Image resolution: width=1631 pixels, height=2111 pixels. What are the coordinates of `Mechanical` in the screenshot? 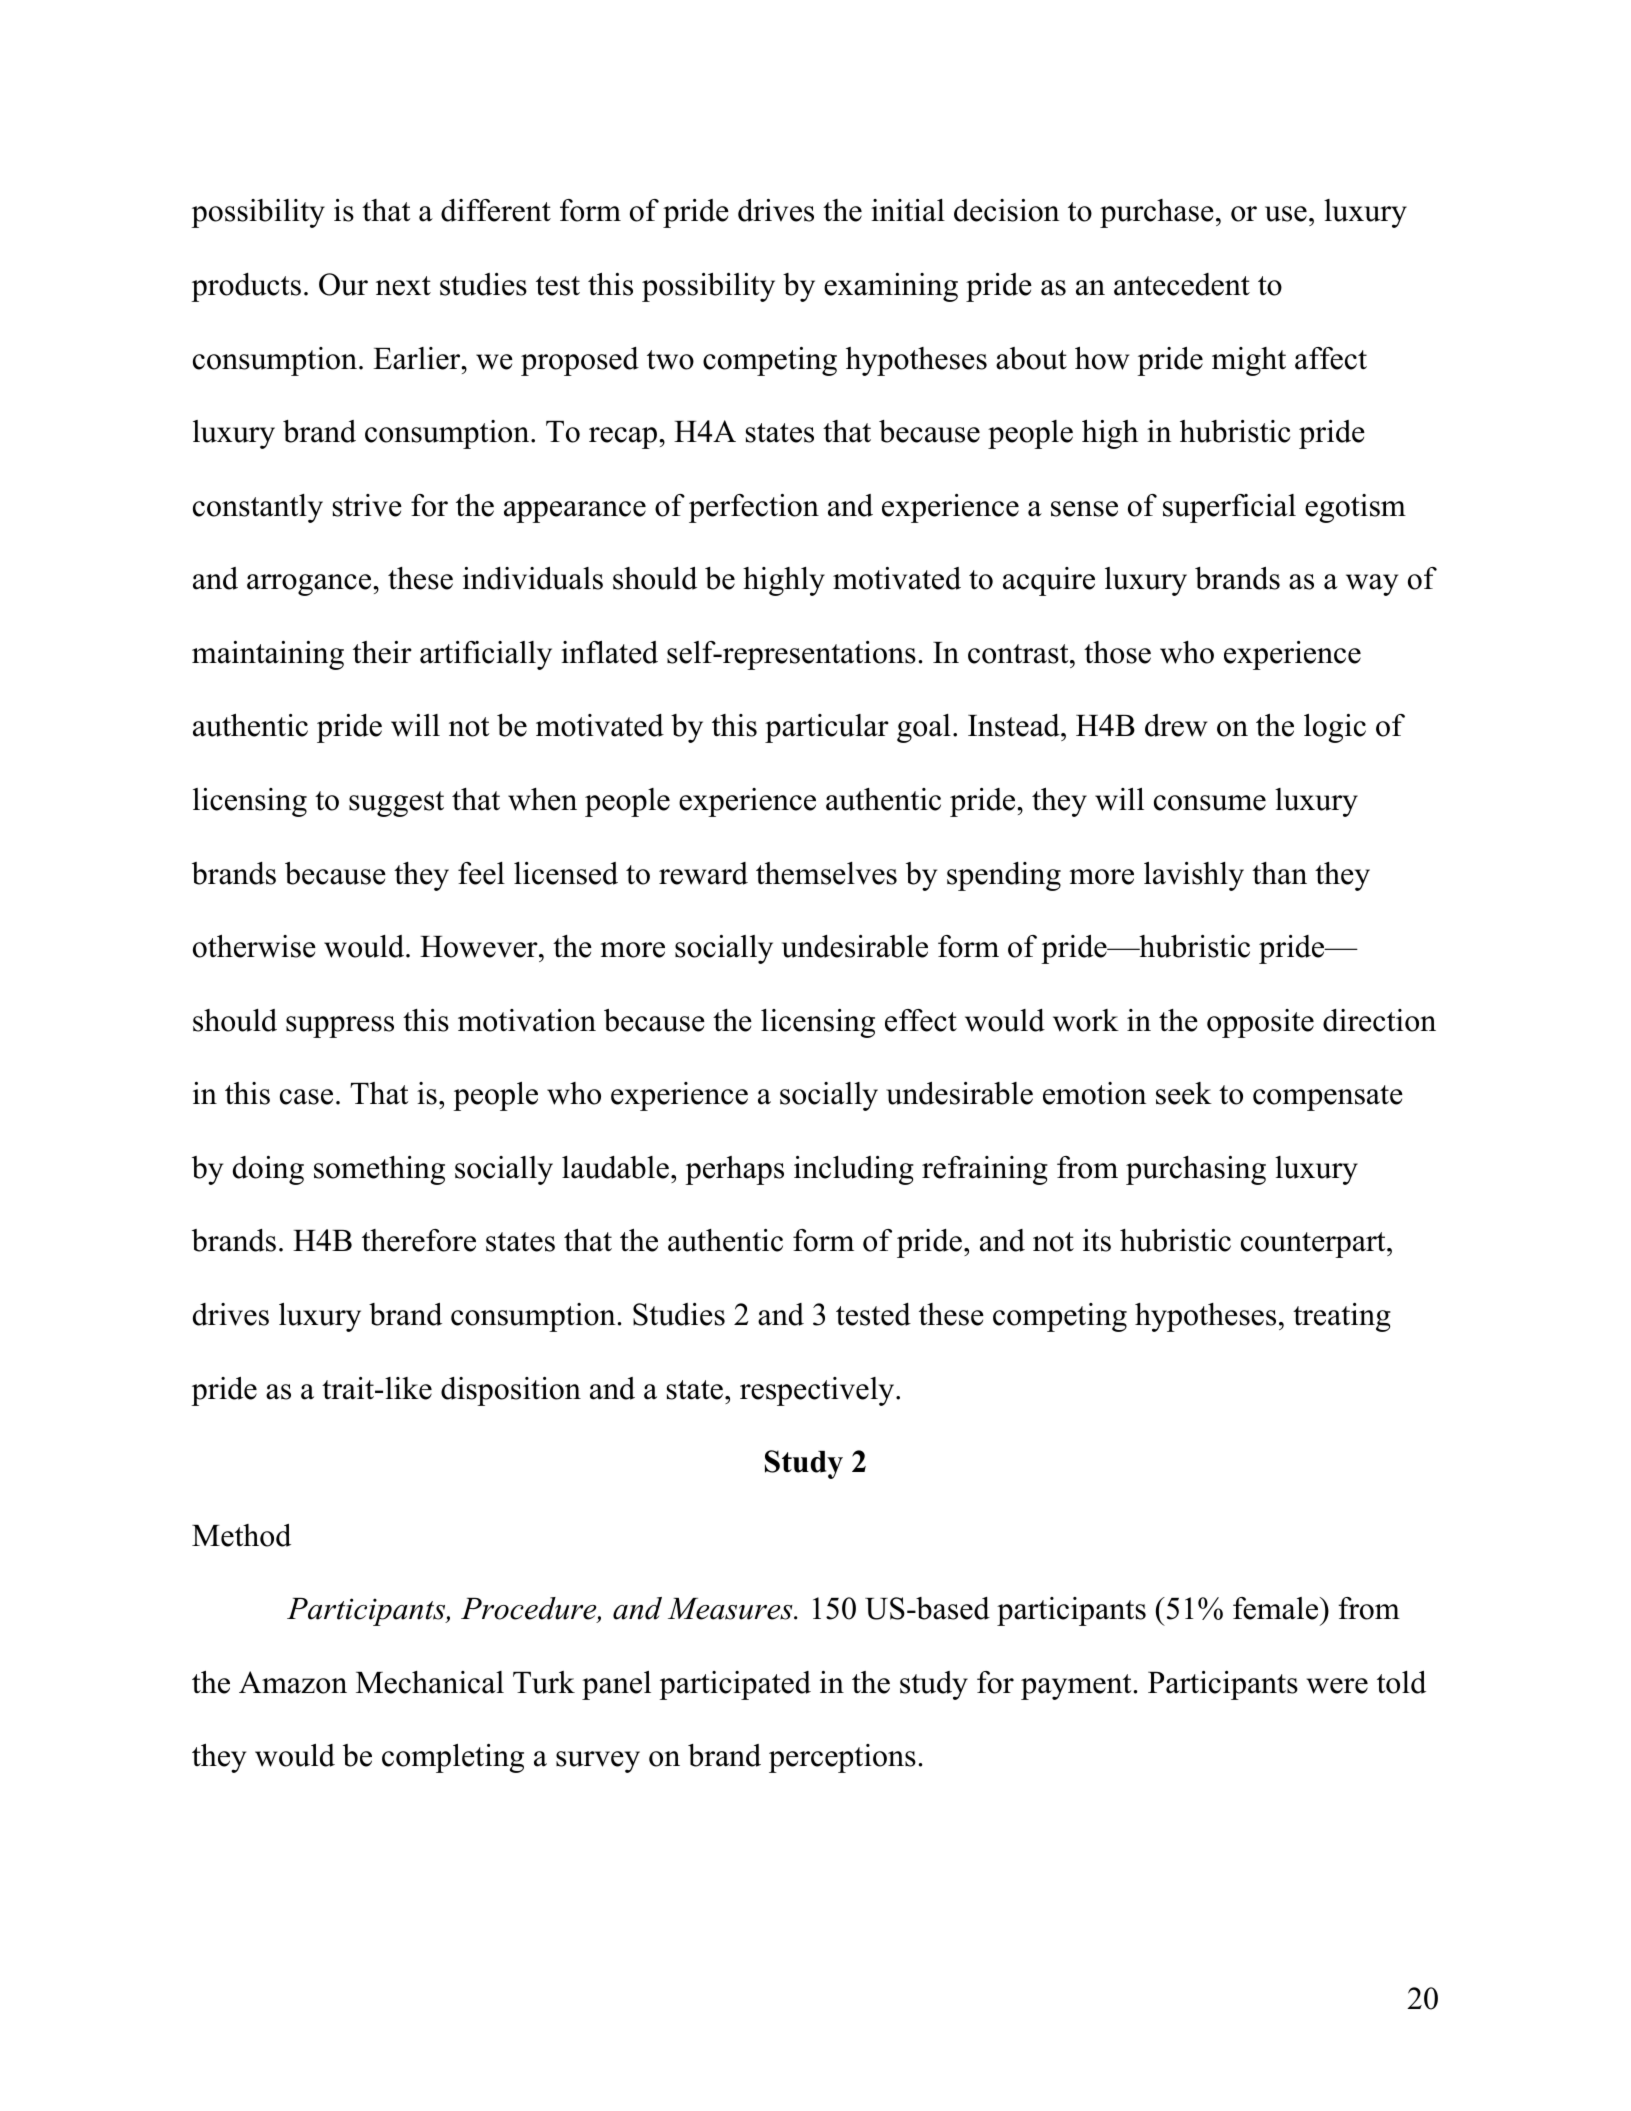 It's located at (430, 1682).
